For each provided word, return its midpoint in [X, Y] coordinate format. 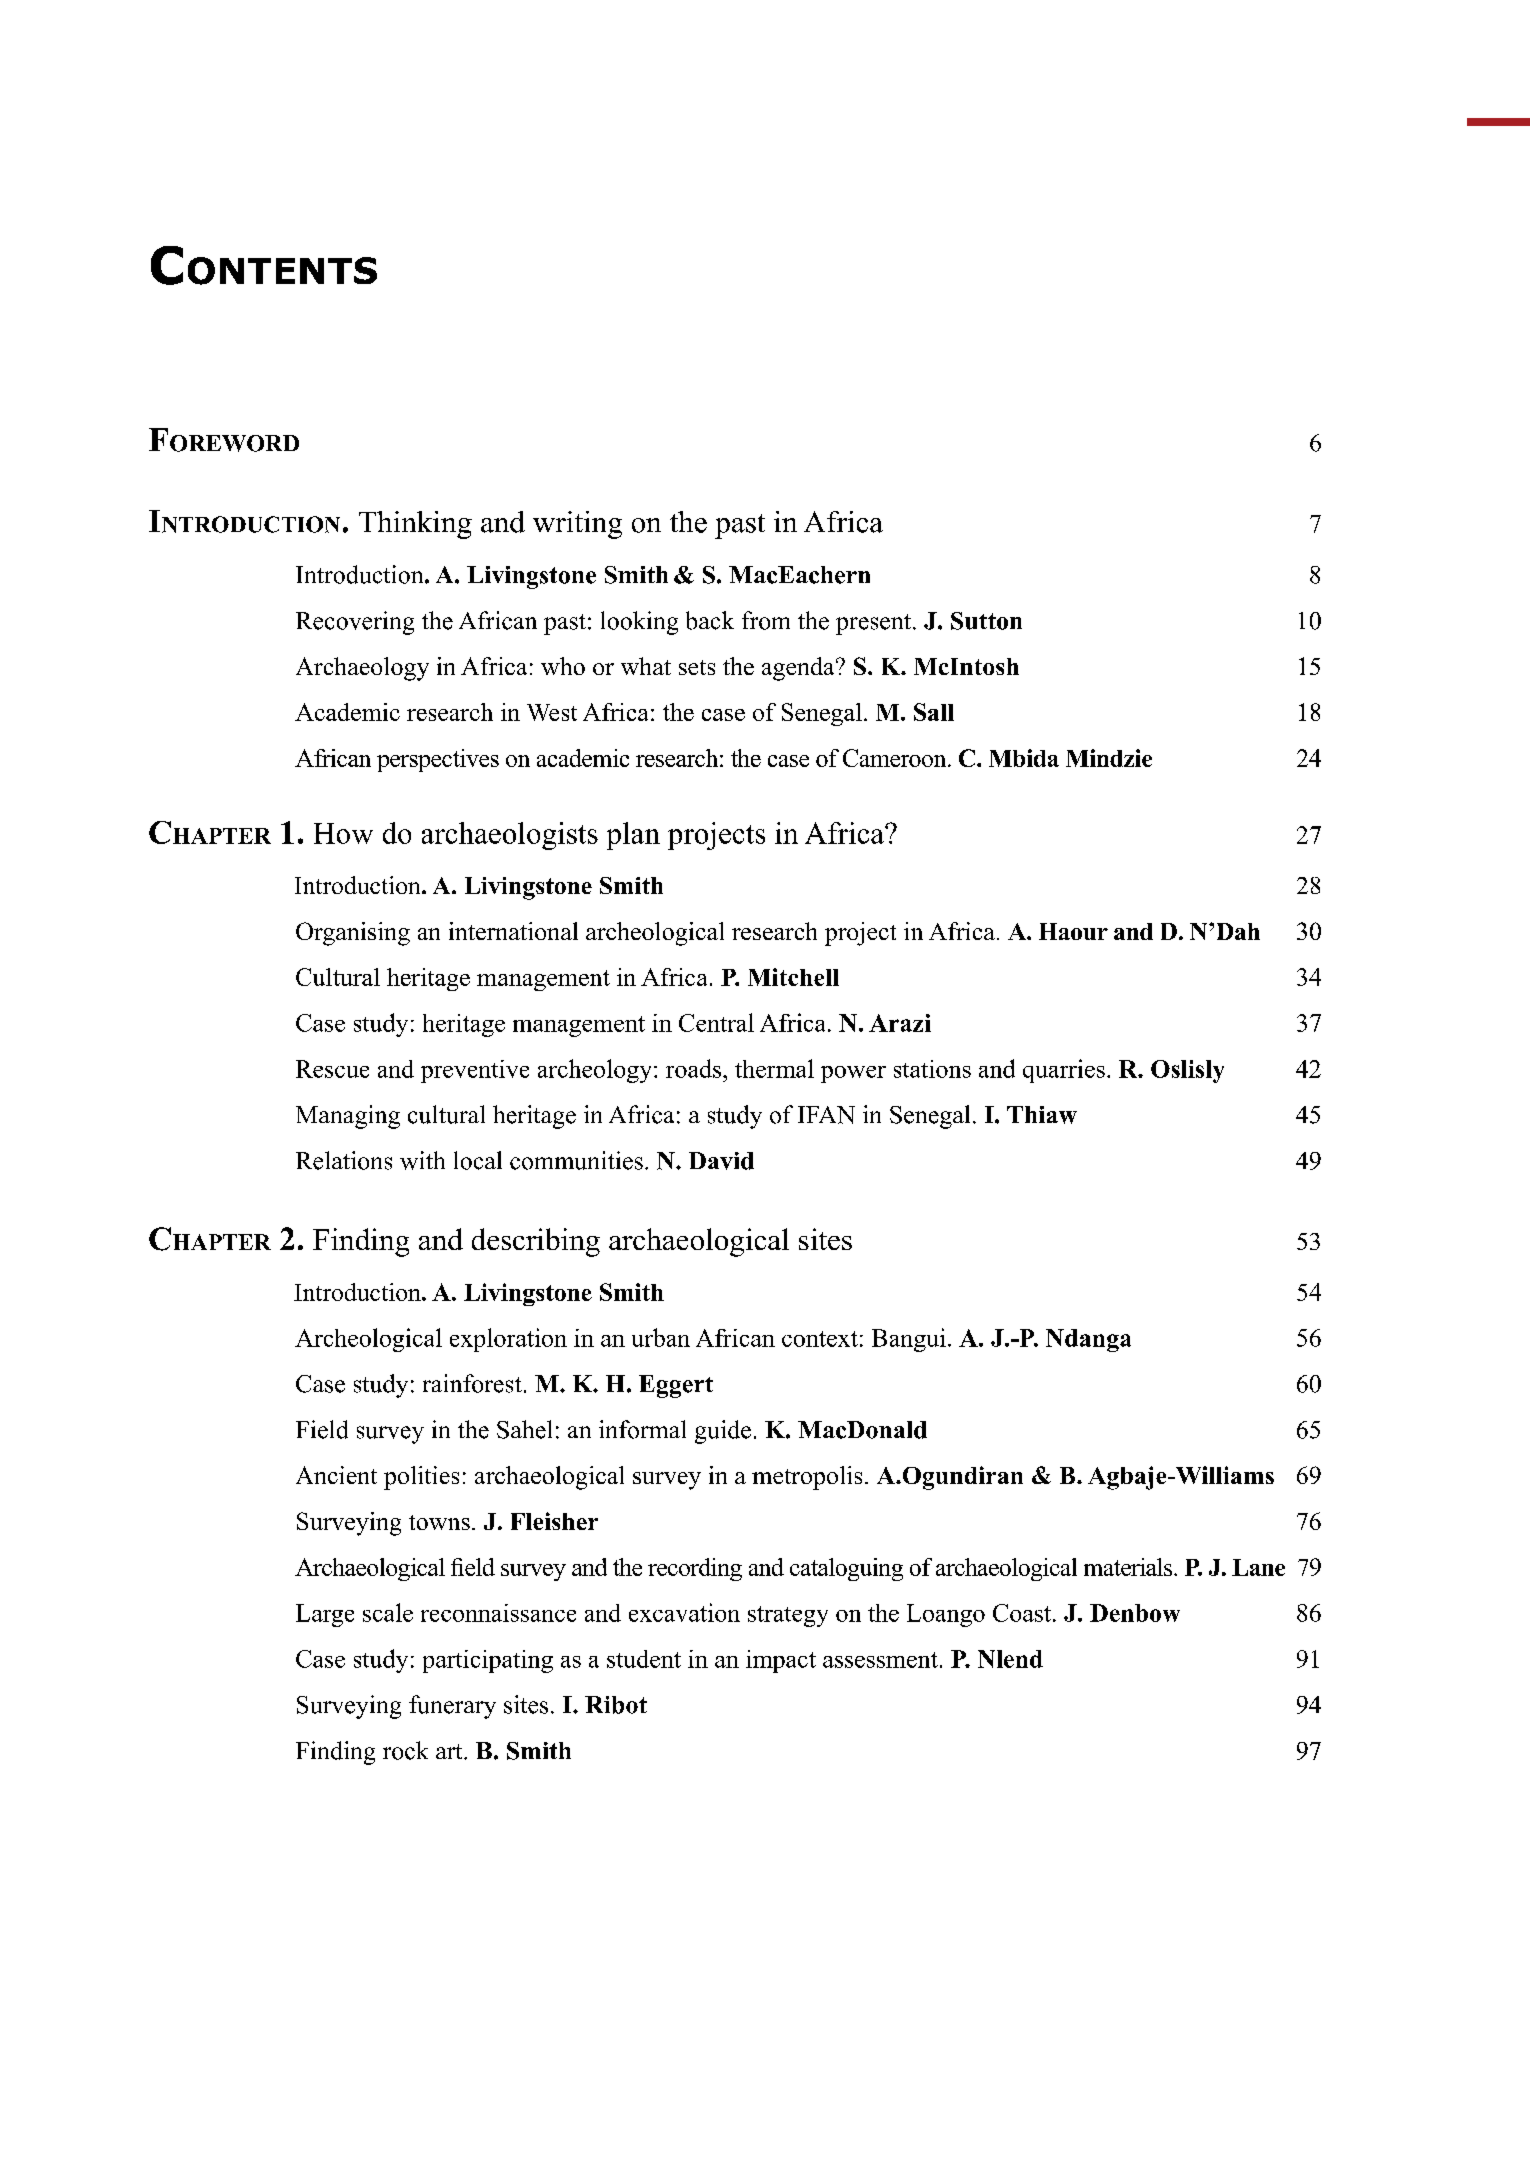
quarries [1064, 1071]
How [343, 833]
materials [1129, 1567]
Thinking [415, 525]
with [422, 1160]
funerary [452, 1707]
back [710, 620]
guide [723, 1432]
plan [633, 836]
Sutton [986, 621]
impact [781, 1661]
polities [421, 1478]
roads [695, 1068]
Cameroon [896, 758]
